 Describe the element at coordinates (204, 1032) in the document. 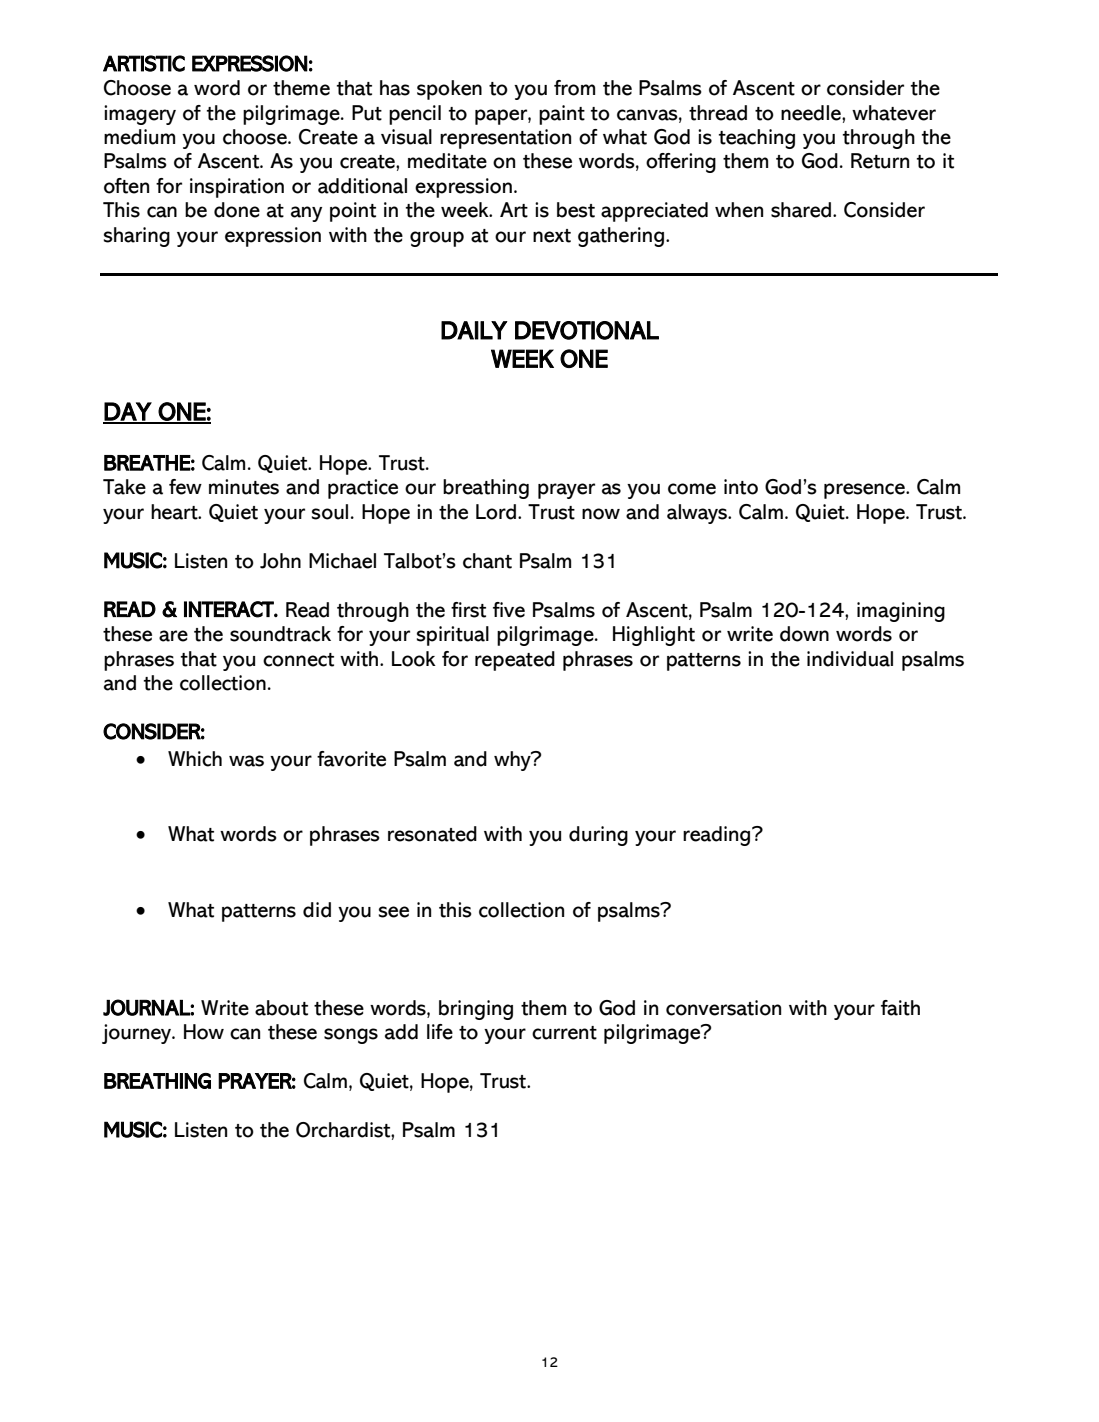

I see `How` at that location.
